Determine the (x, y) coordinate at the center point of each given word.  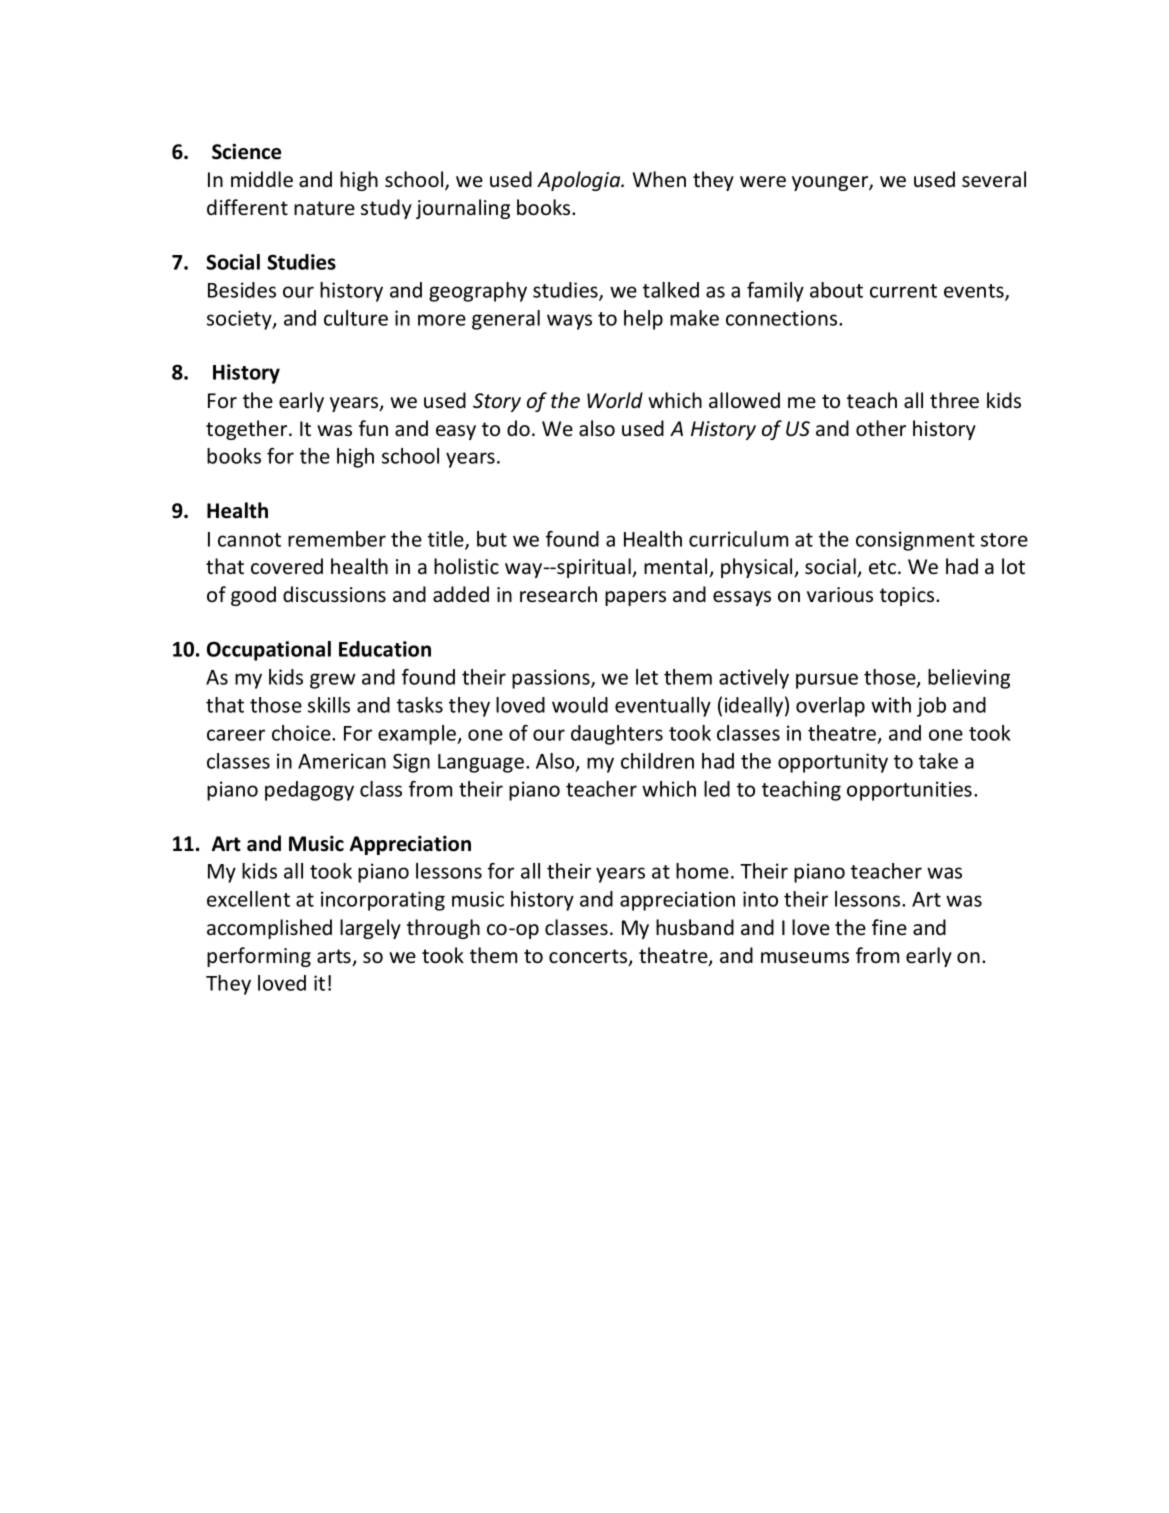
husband (695, 927)
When (659, 179)
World (615, 400)
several (994, 179)
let (647, 677)
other (881, 428)
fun (373, 428)
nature (324, 208)
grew (333, 681)
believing (969, 679)
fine (889, 927)
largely (370, 929)
